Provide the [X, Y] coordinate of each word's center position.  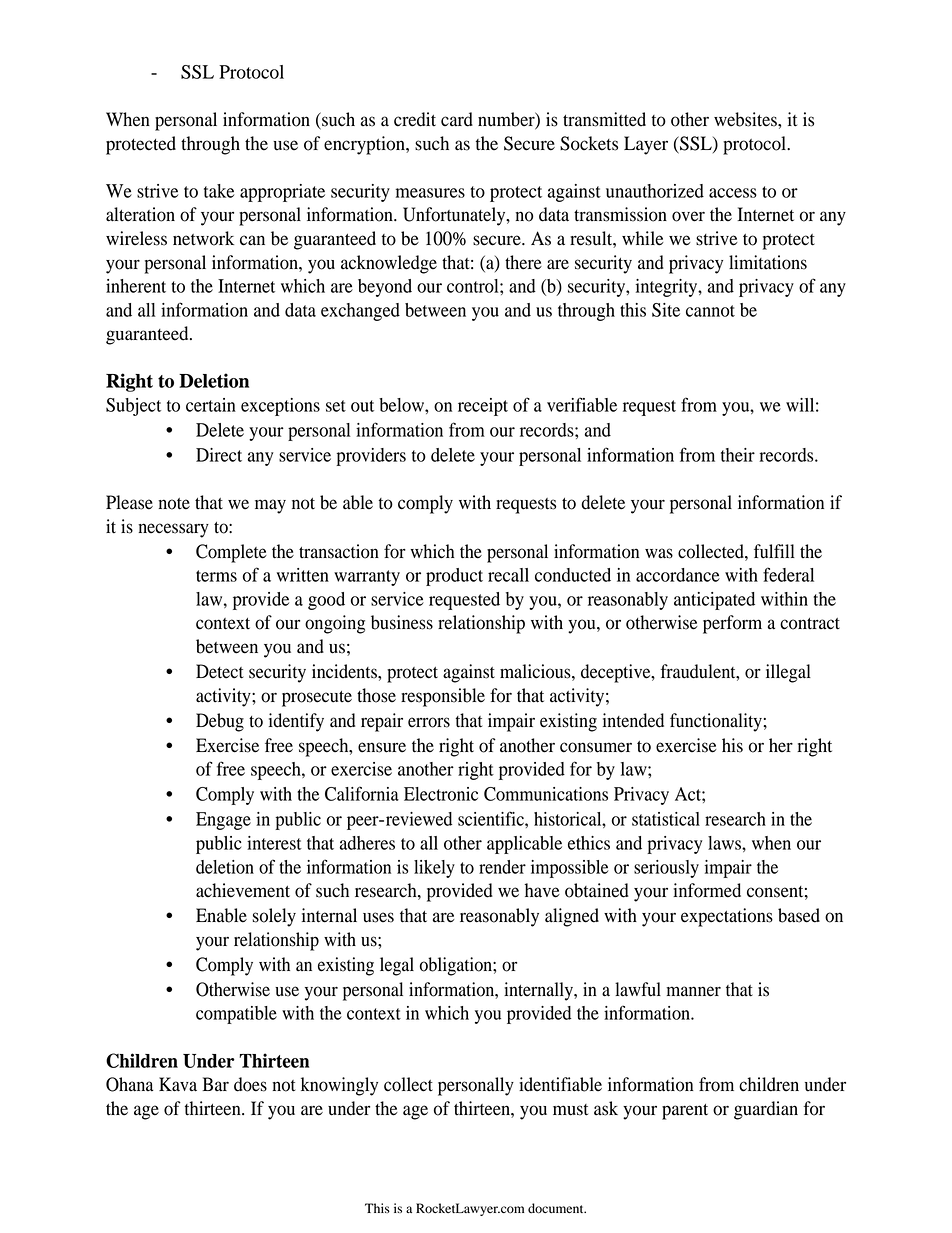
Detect [220, 671]
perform [732, 624]
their [738, 455]
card [457, 119]
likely [434, 869]
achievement [243, 890]
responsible [443, 697]
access [733, 193]
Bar [215, 1084]
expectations [727, 917]
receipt [483, 407]
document [557, 1208]
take [219, 191]
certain [211, 405]
